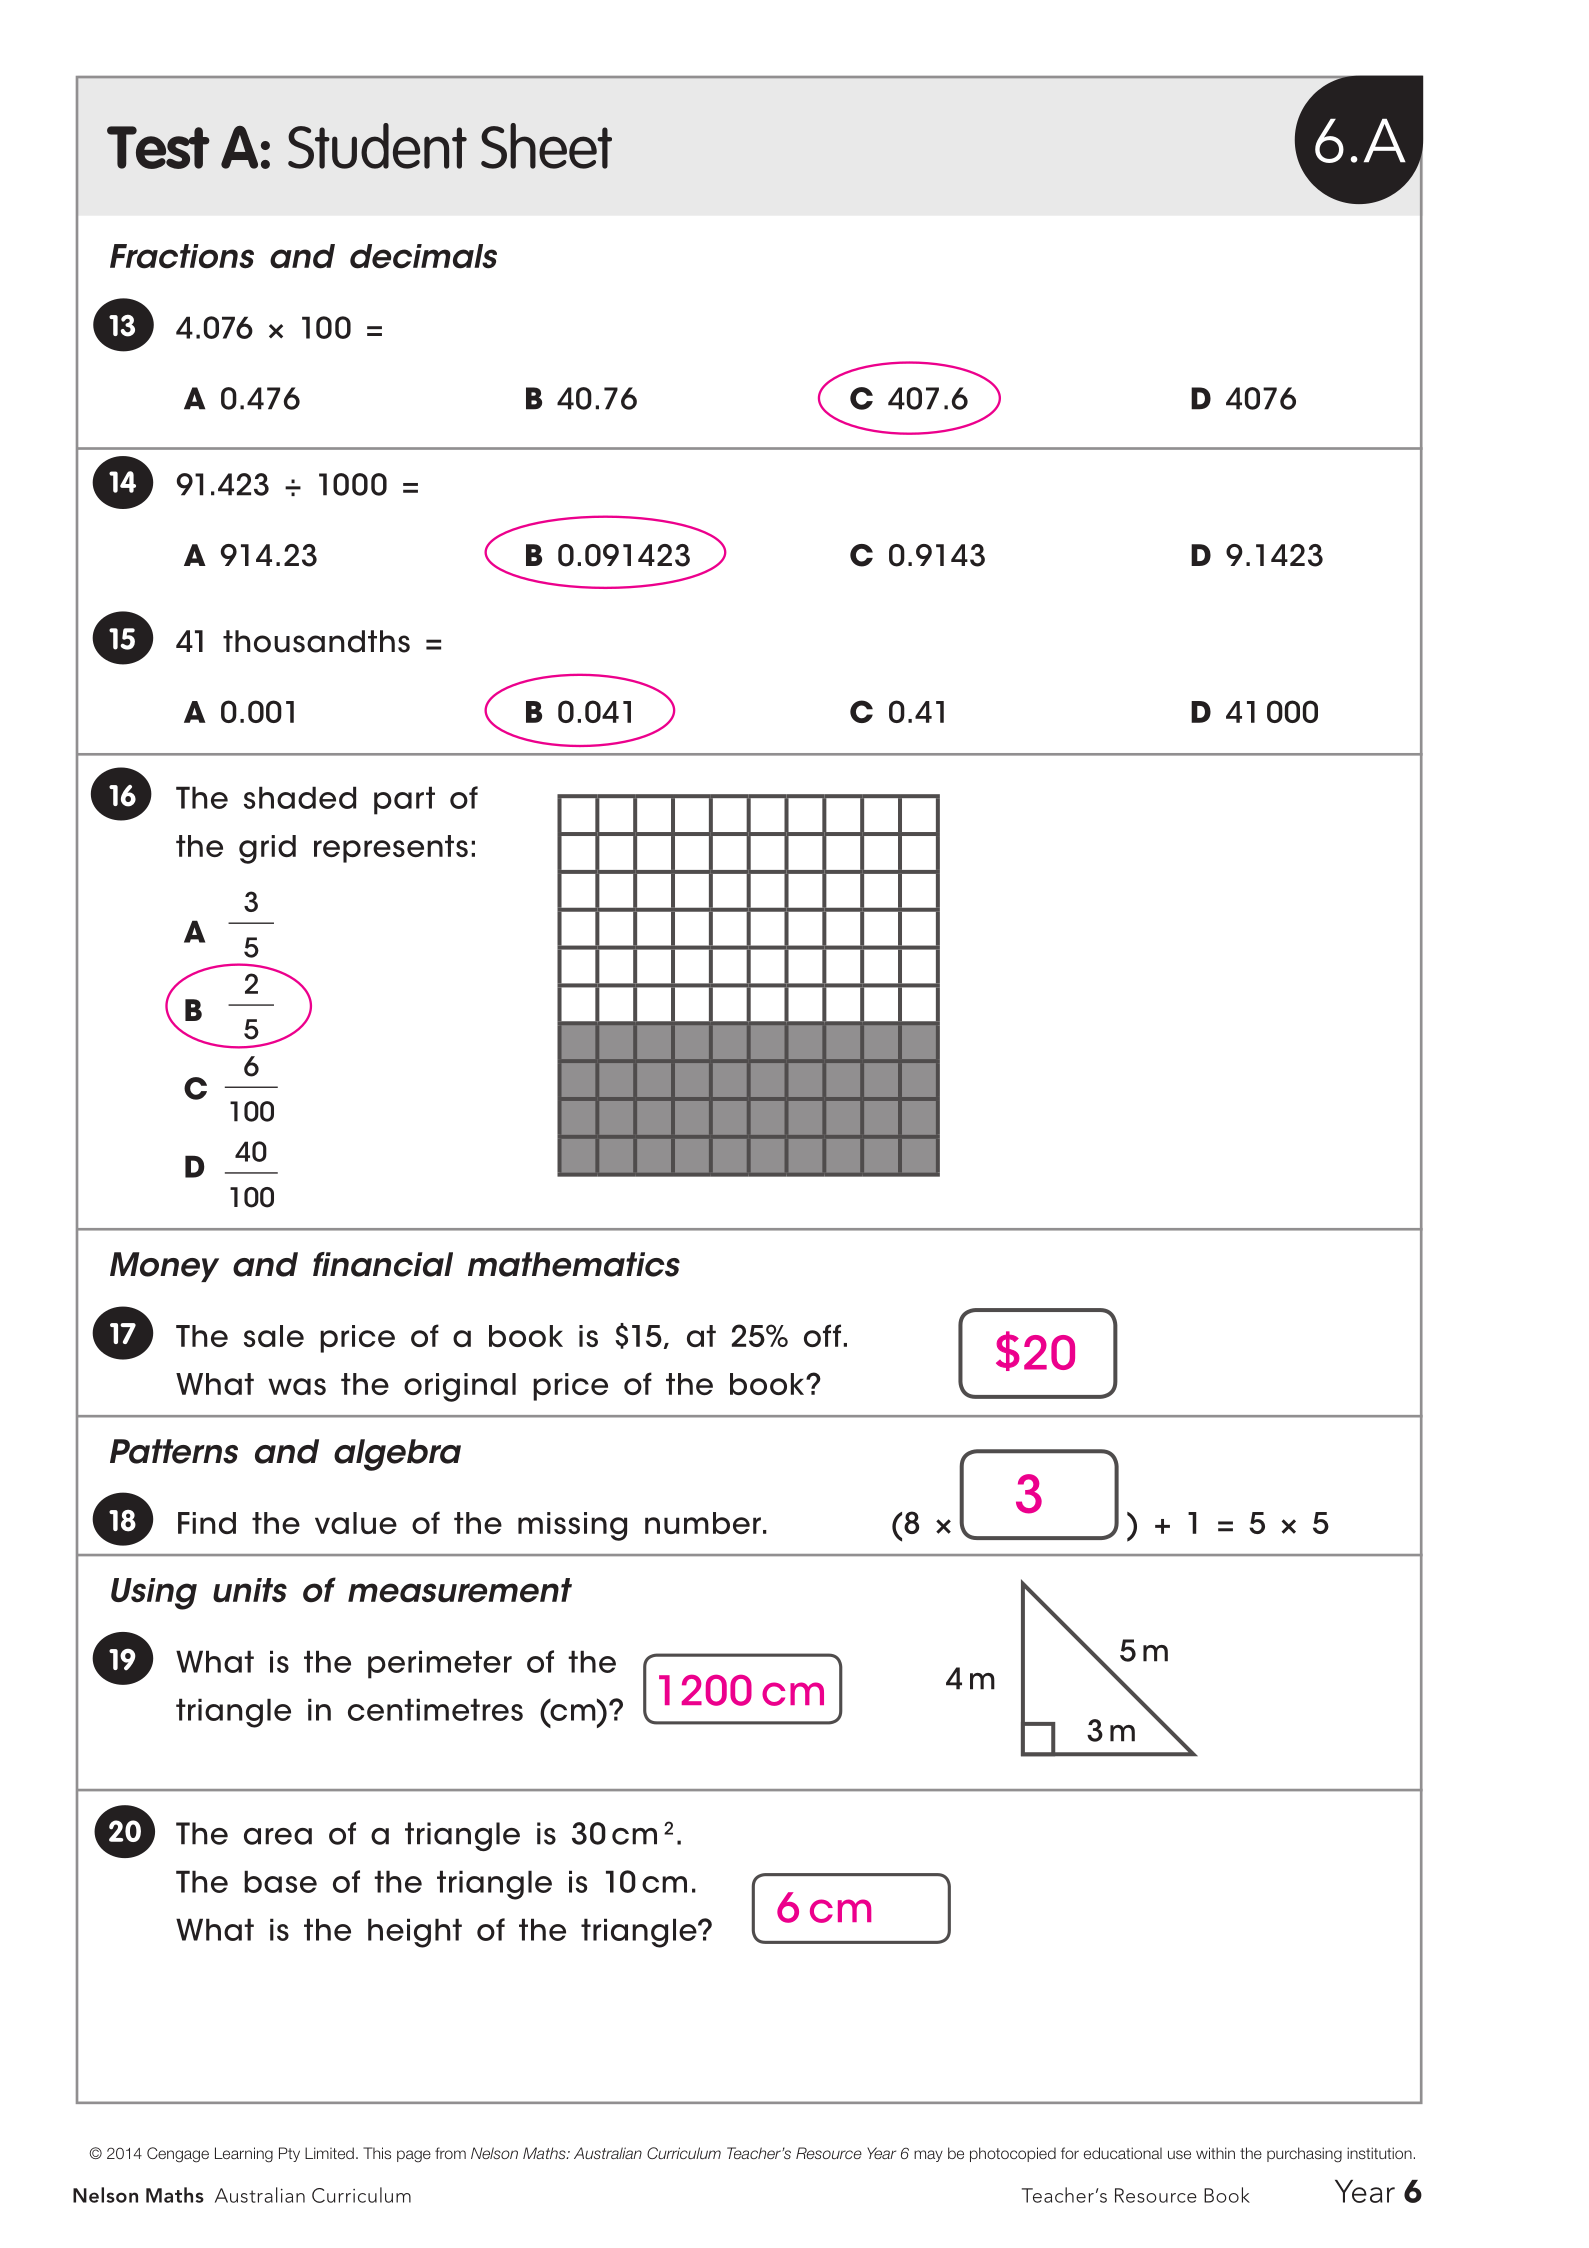 This document has height=2248, width=1589. What do you see at coordinates (423, 256) in the document?
I see `decimals` at bounding box center [423, 256].
